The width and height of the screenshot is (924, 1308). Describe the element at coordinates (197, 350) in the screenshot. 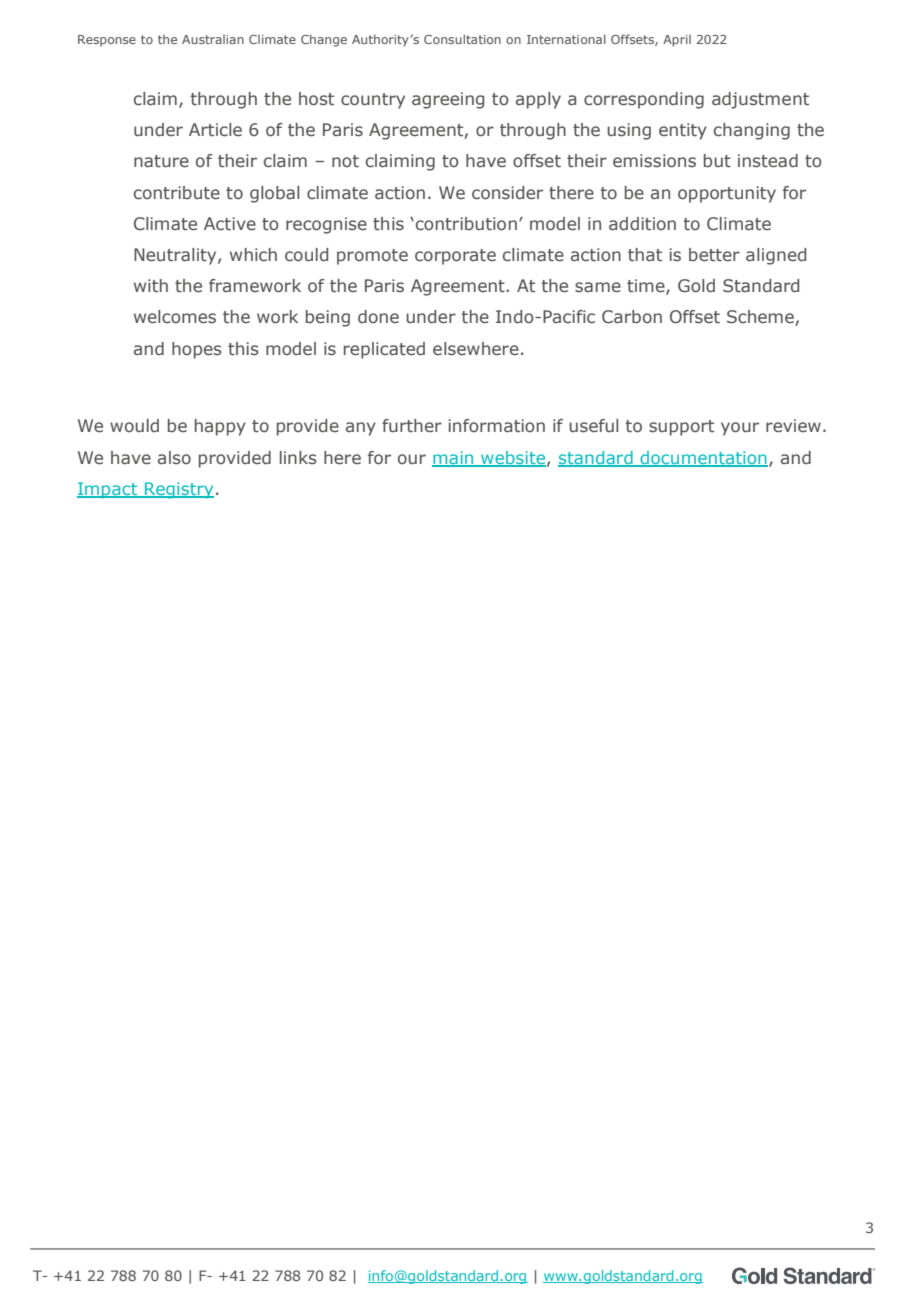

I see `hopes` at that location.
